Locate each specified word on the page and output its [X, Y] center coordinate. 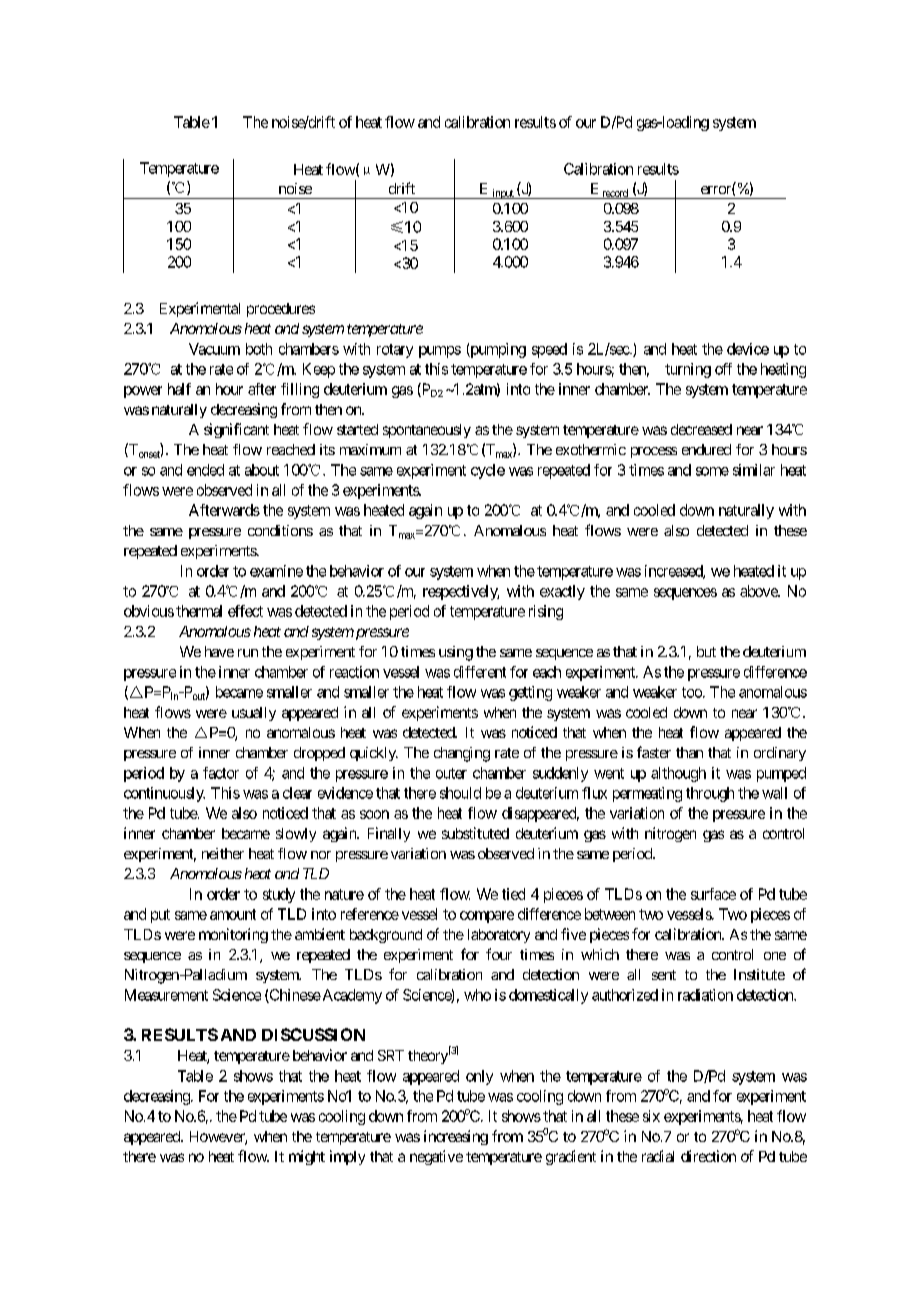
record [615, 194]
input [502, 194]
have [219, 651]
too [693, 692]
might [307, 1157]
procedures [281, 310]
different [480, 672]
